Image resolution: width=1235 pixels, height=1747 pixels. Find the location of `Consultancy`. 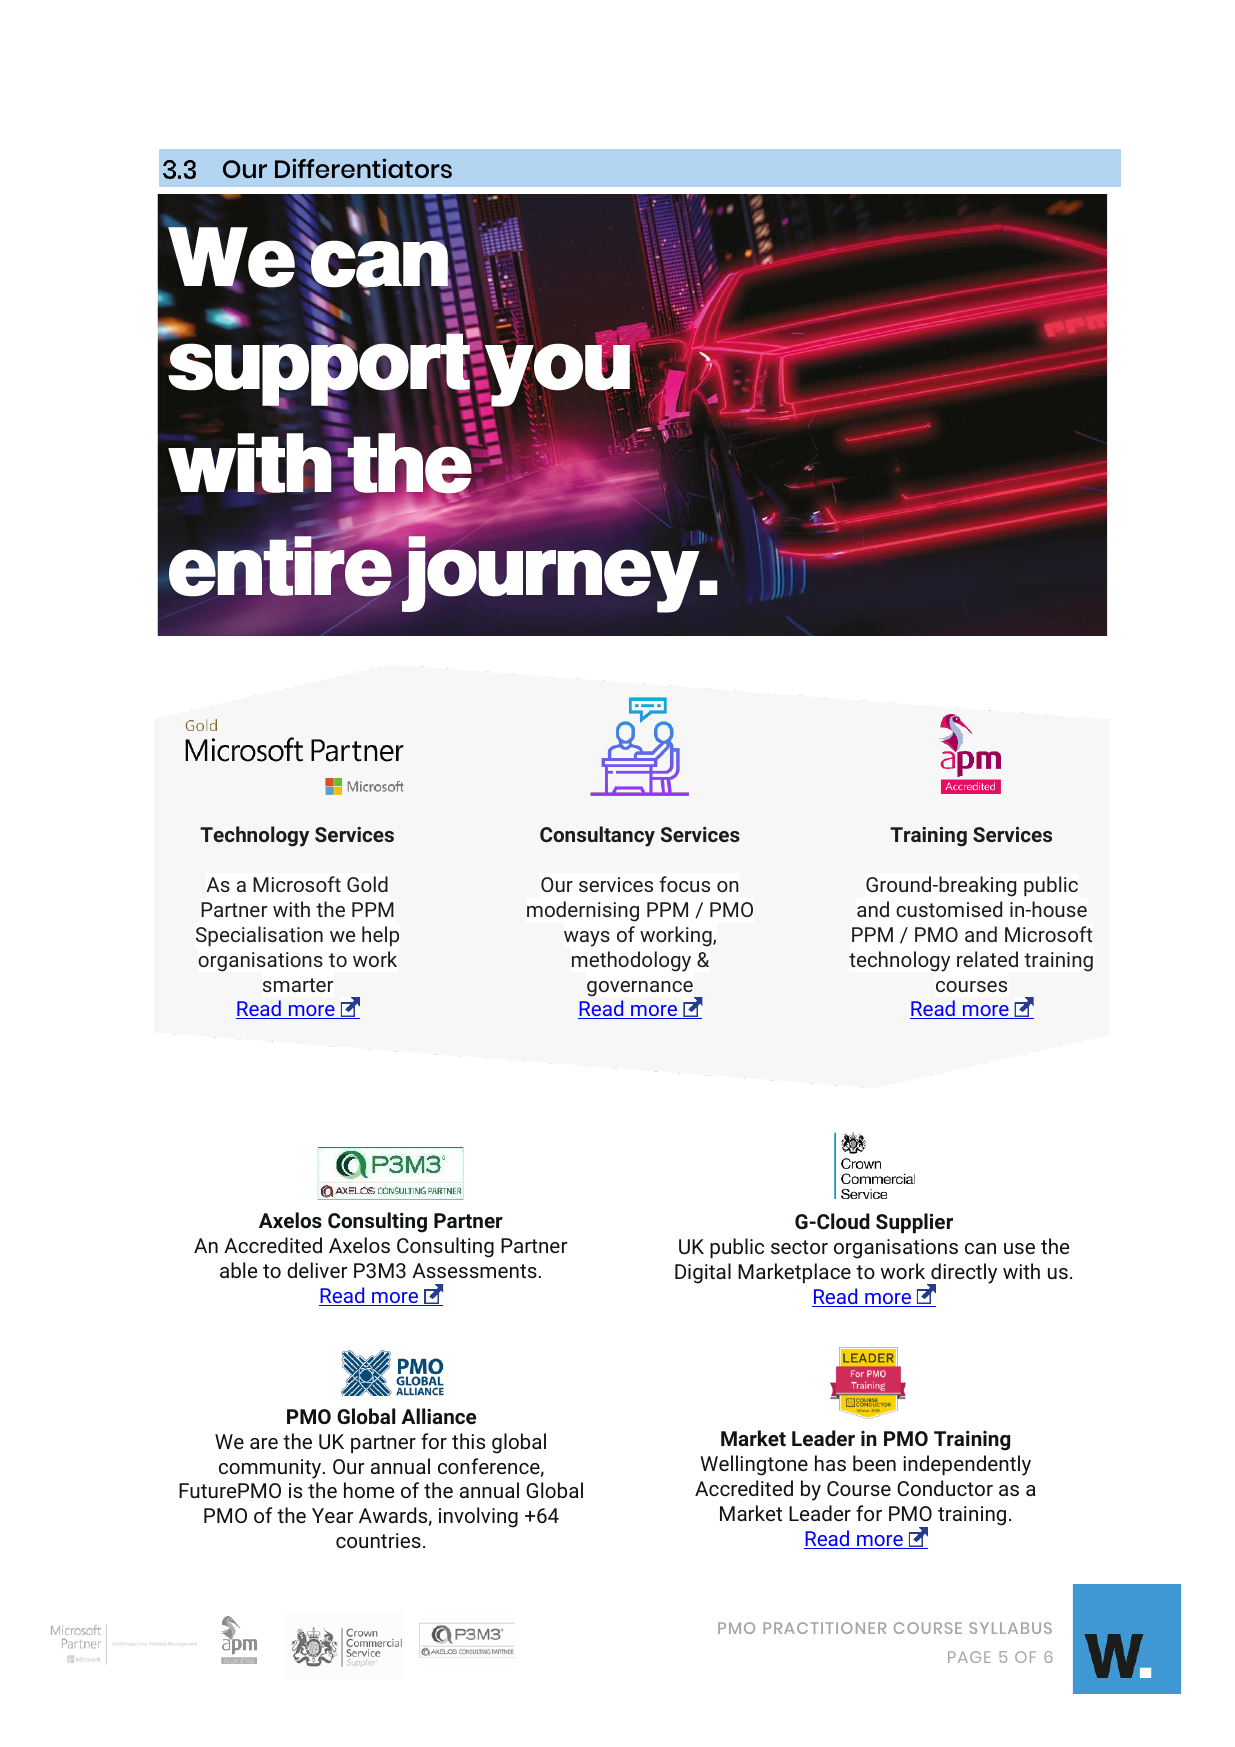

Consultancy is located at coordinates (597, 836).
